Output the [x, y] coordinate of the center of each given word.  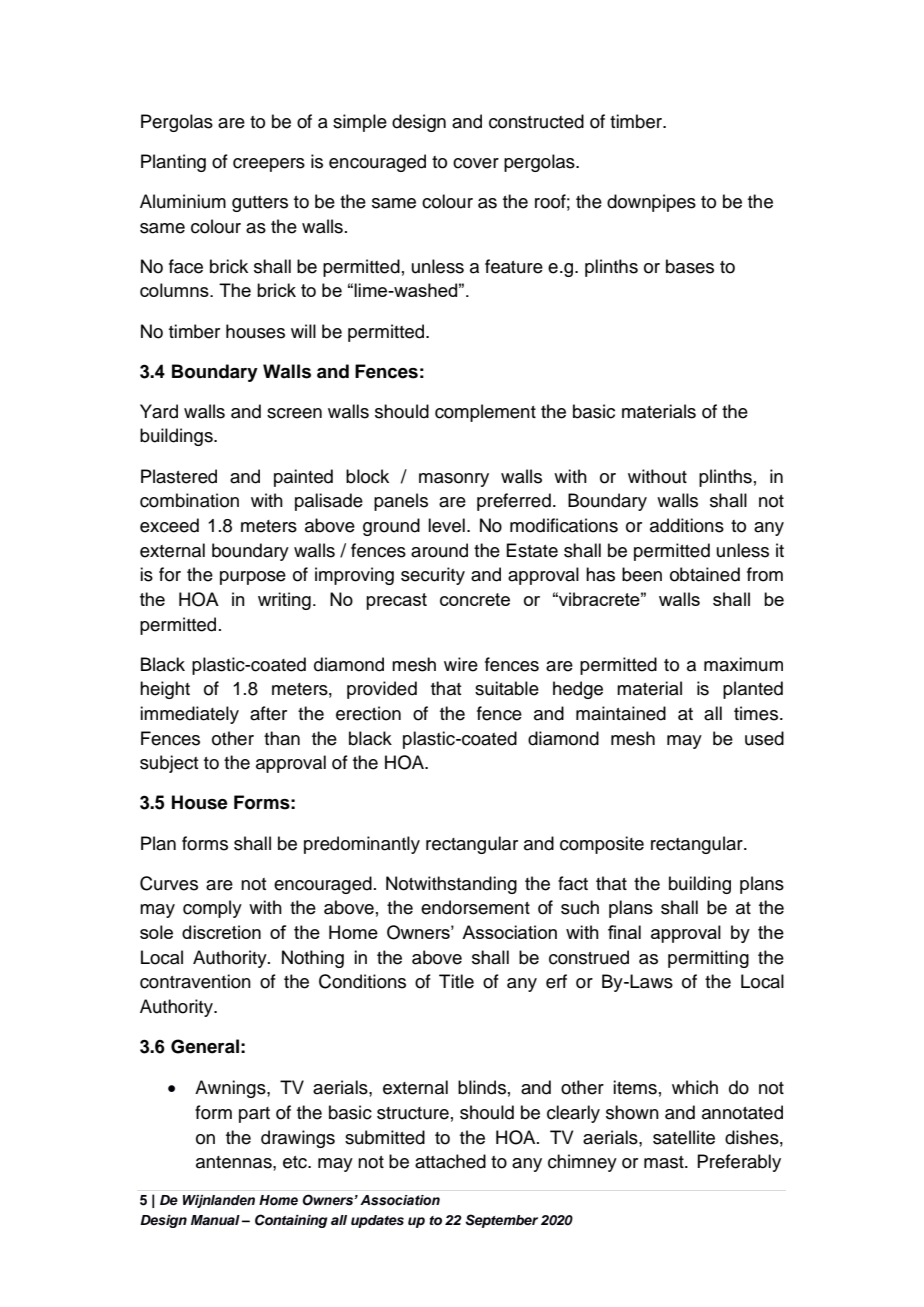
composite [602, 845]
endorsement [475, 907]
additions [687, 525]
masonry [454, 480]
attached [450, 1161]
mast [665, 1162]
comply [212, 909]
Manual [215, 1220]
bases [690, 266]
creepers [269, 165]
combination [189, 500]
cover [476, 163]
